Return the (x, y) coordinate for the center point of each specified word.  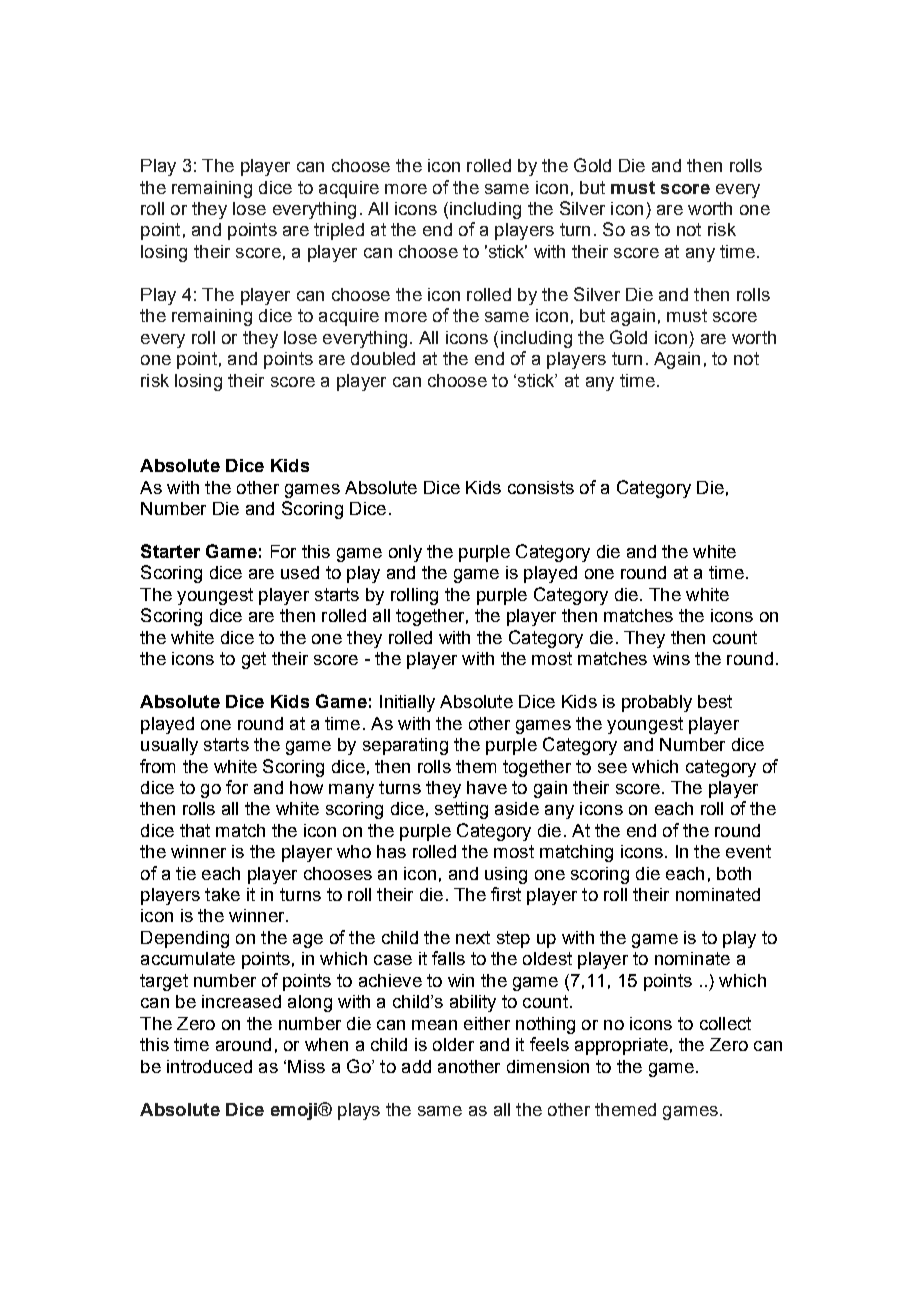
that (195, 830)
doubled (383, 358)
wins (671, 658)
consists (541, 487)
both (734, 873)
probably (657, 703)
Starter (170, 551)
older (453, 1044)
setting (461, 810)
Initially (407, 703)
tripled (339, 231)
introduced (209, 1066)
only (405, 553)
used (300, 572)
